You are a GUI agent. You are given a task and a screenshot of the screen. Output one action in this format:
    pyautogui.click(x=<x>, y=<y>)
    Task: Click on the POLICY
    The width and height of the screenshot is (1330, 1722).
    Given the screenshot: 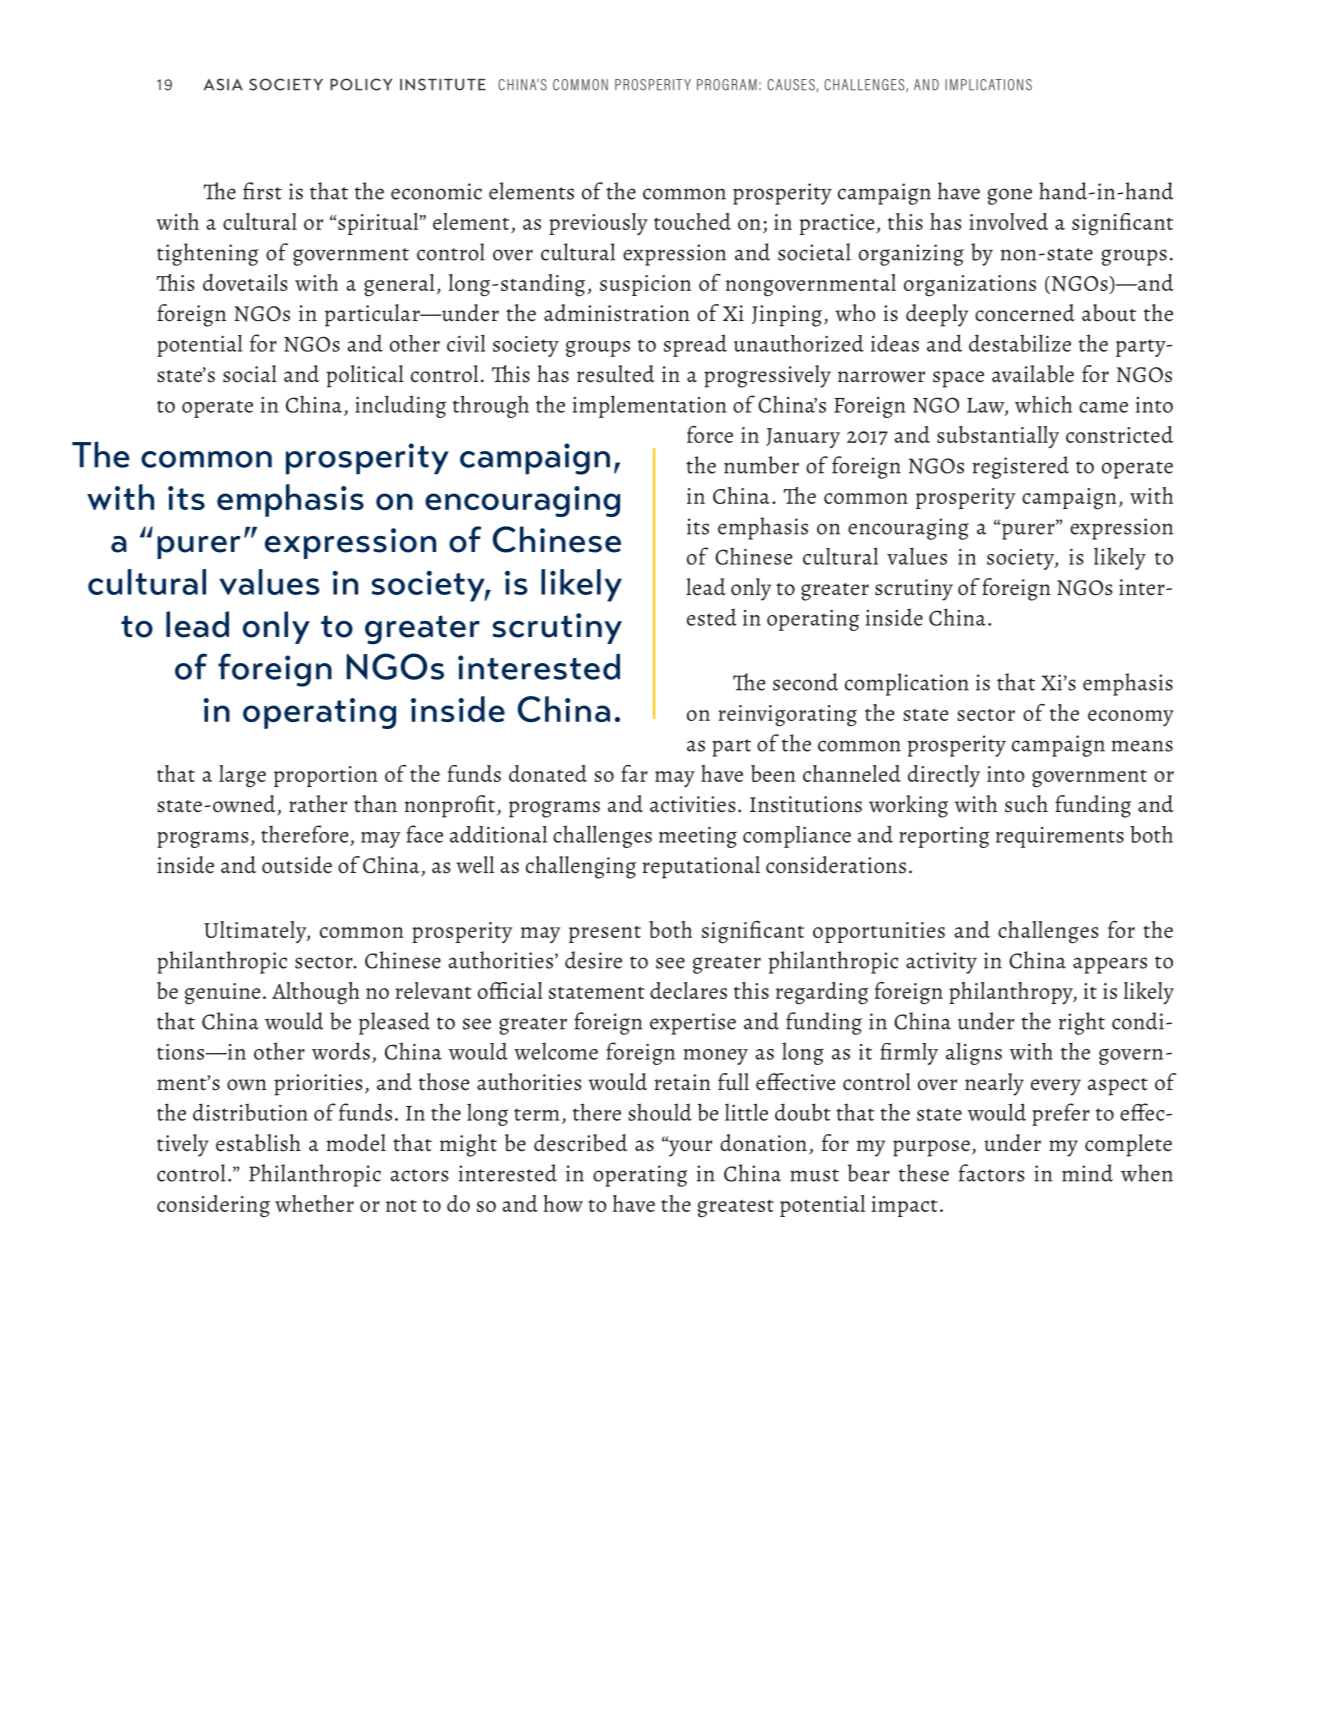 What is the action you would take?
    pyautogui.click(x=361, y=84)
